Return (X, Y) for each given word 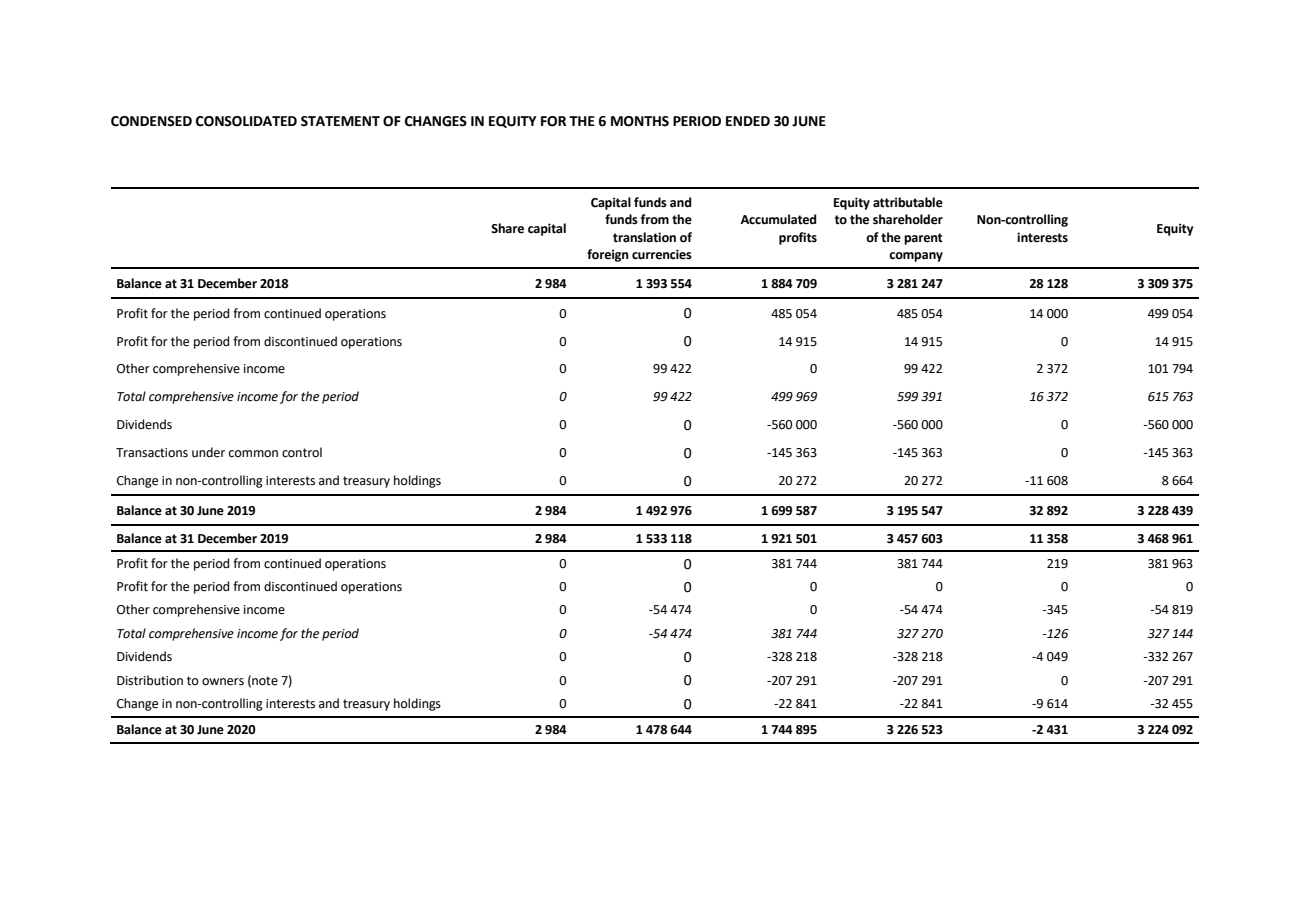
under (208, 452)
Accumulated (778, 219)
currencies (662, 254)
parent (923, 239)
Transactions (152, 453)
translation (644, 237)
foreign (608, 255)
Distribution (150, 680)
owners (223, 682)
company (916, 257)
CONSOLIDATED (246, 121)
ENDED (748, 121)
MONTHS (640, 121)
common (253, 454)
